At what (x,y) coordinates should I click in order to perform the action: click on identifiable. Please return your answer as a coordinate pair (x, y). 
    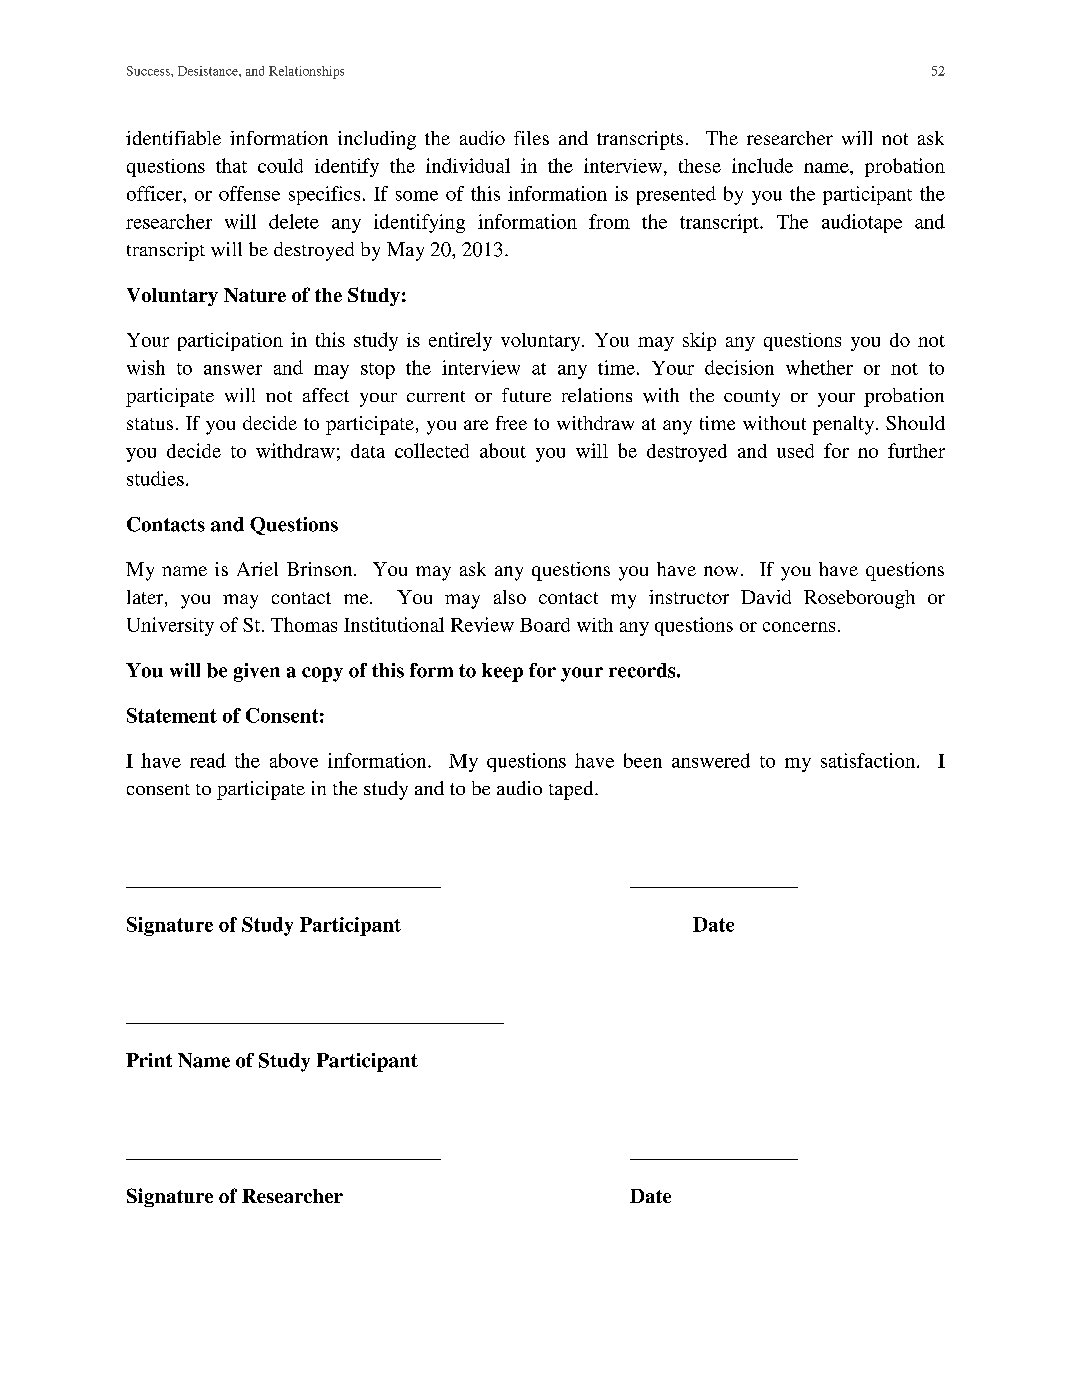
    Looking at the image, I should click on (173, 138).
